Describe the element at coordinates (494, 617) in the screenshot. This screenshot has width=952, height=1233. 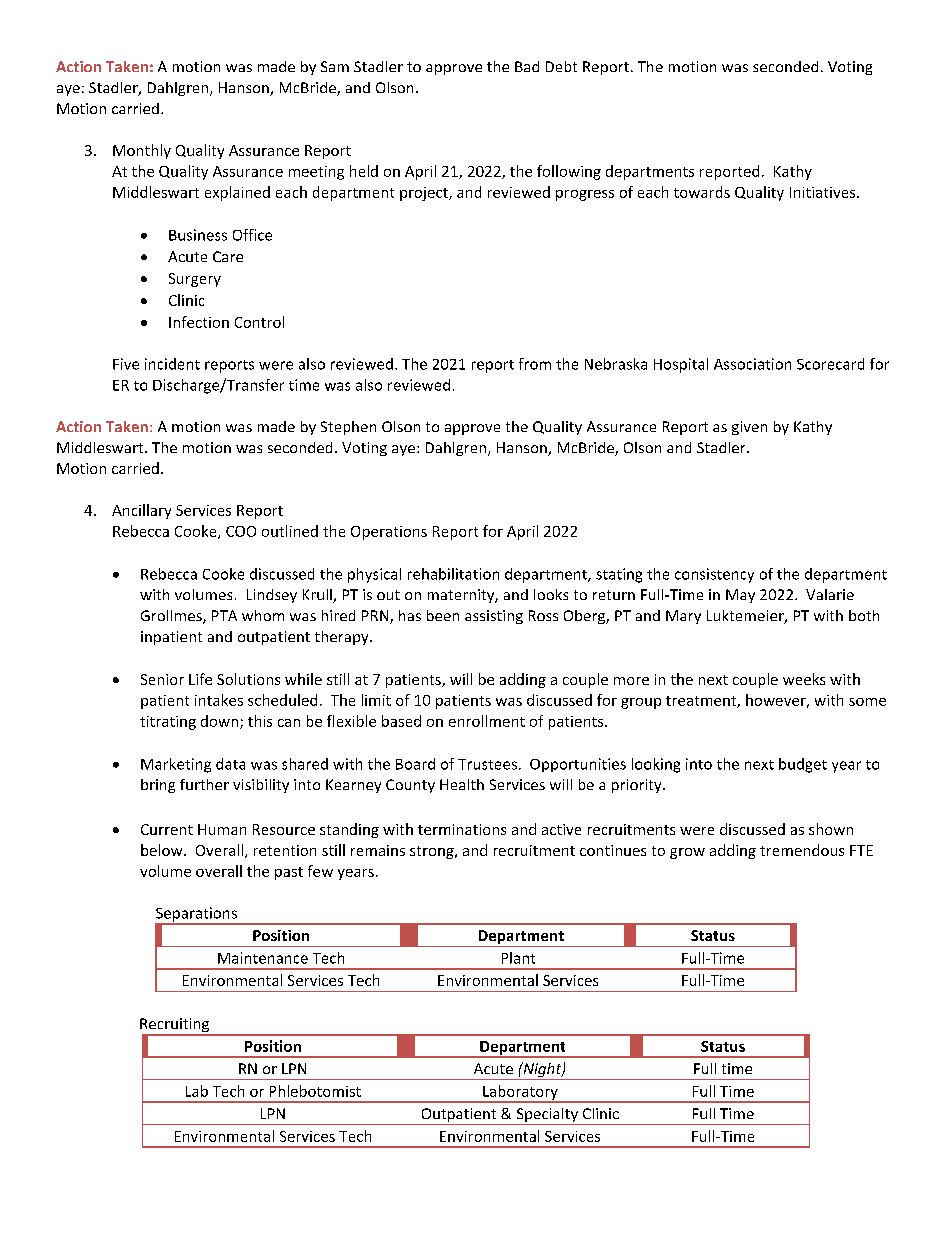
I see `assisting` at that location.
